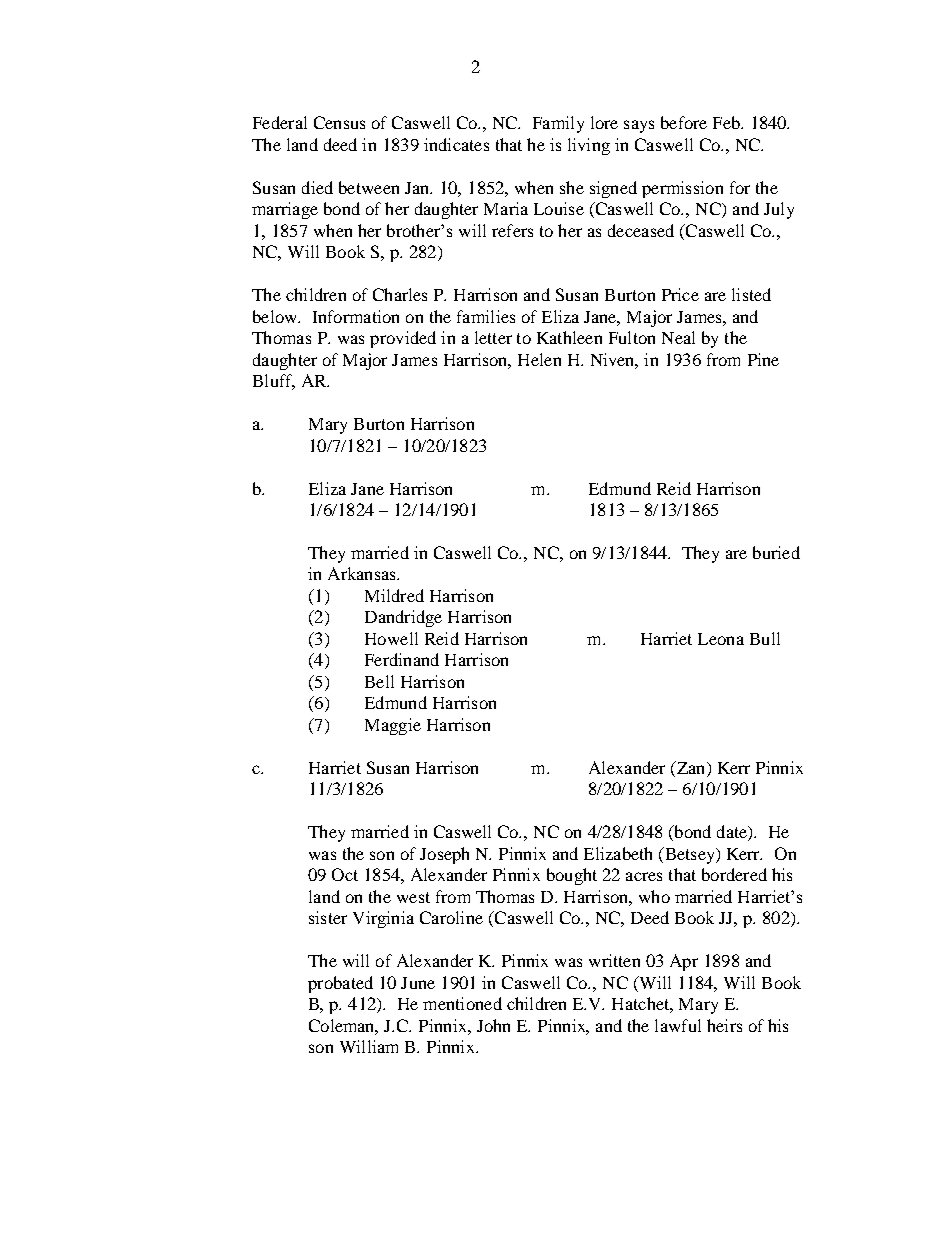 This document has width=952, height=1233. I want to click on Coleman, so click(343, 1026).
